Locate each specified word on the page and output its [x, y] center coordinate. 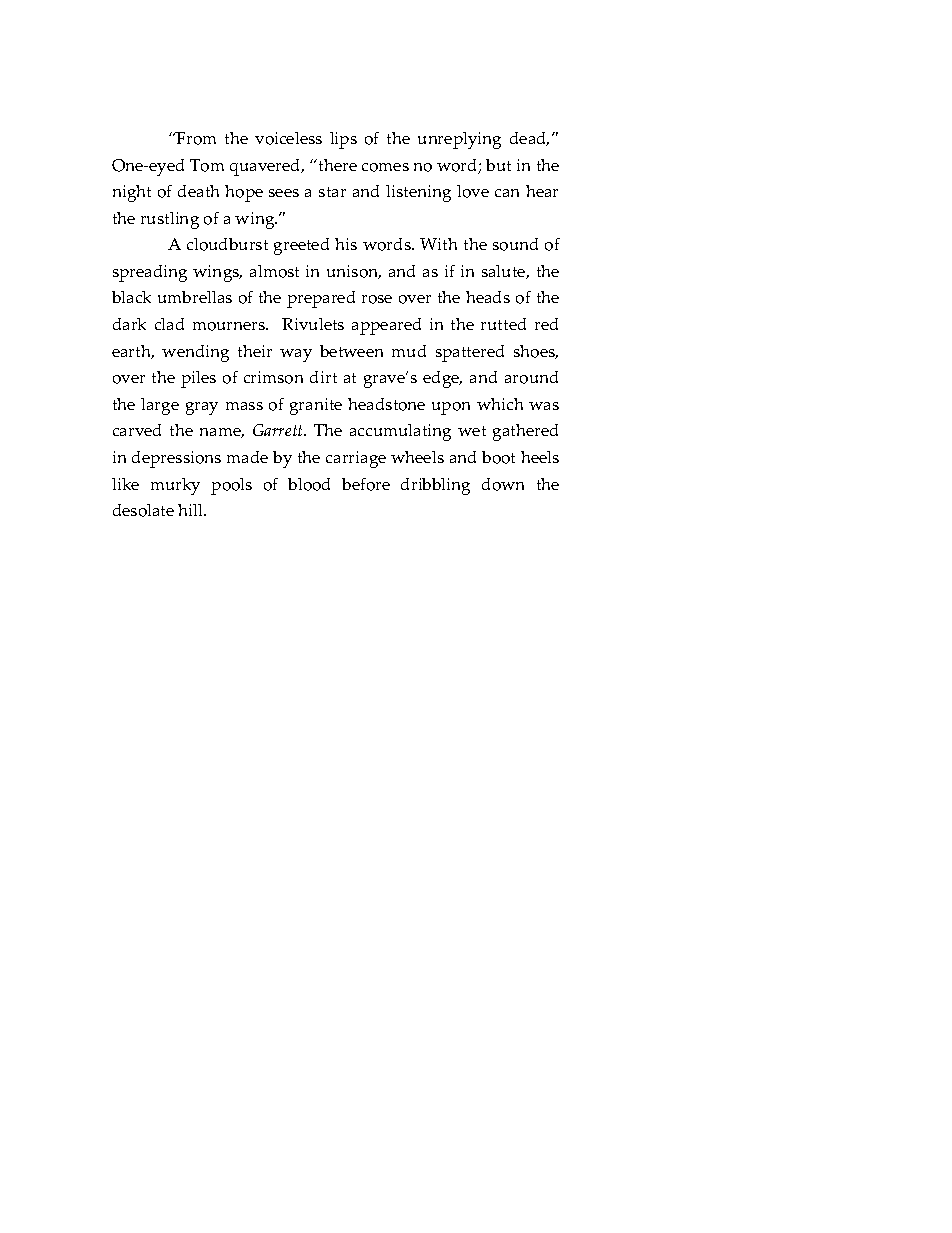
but [498, 165]
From [195, 138]
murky [175, 486]
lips [343, 140]
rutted [503, 324]
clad [169, 324]
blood [309, 484]
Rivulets [313, 324]
